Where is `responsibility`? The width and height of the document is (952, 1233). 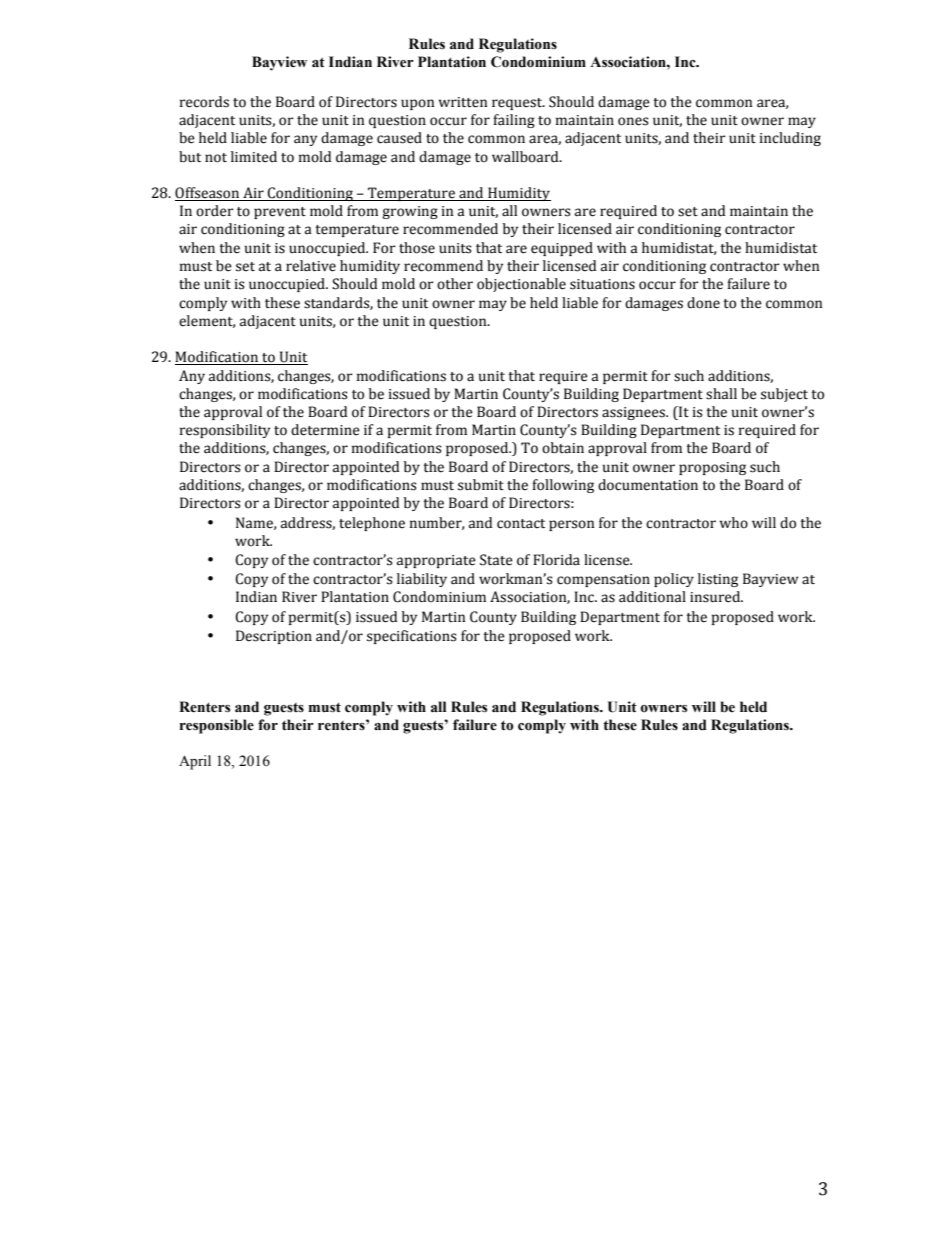 responsibility is located at coordinates (225, 431).
